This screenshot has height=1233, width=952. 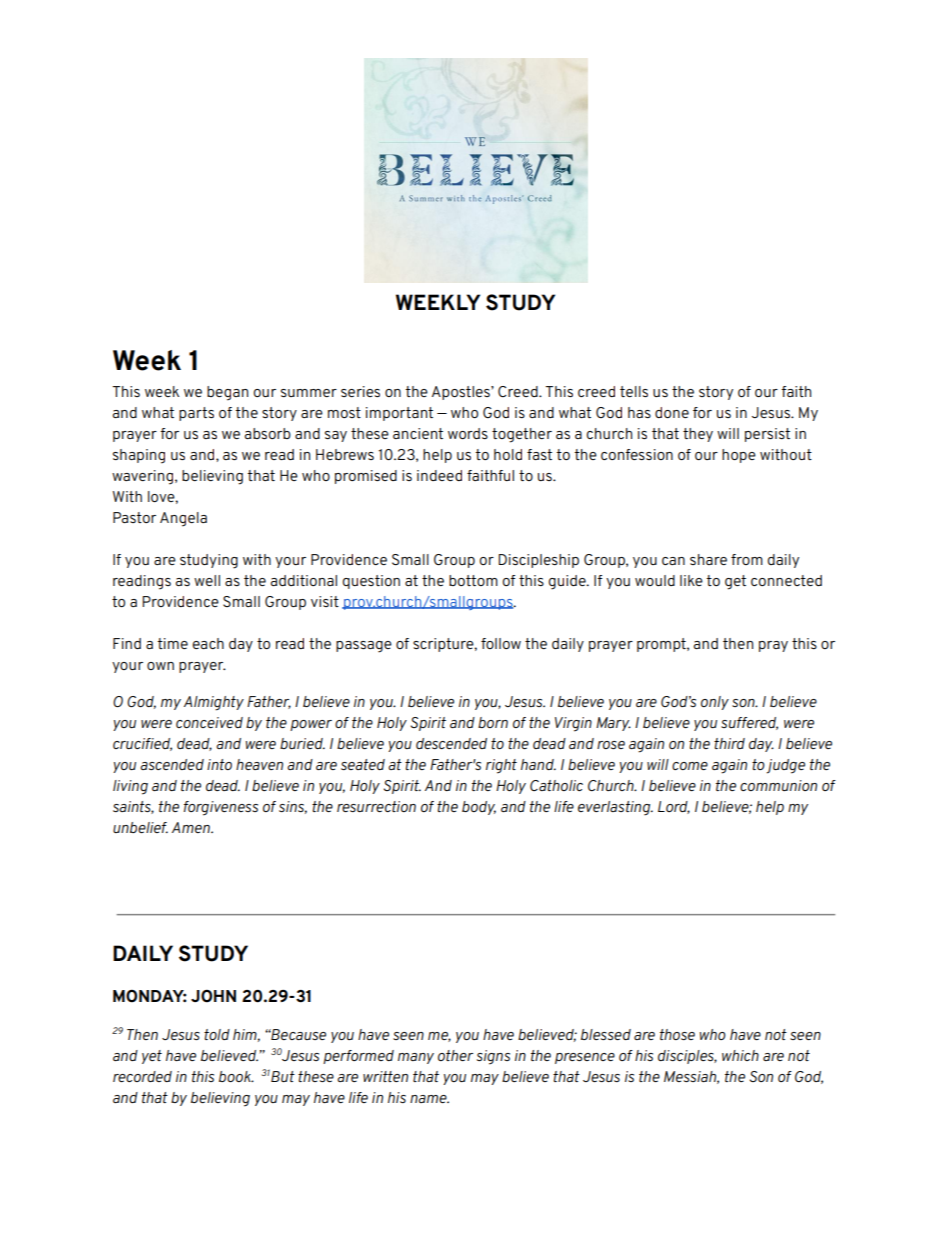 I want to click on share, so click(x=708, y=559).
